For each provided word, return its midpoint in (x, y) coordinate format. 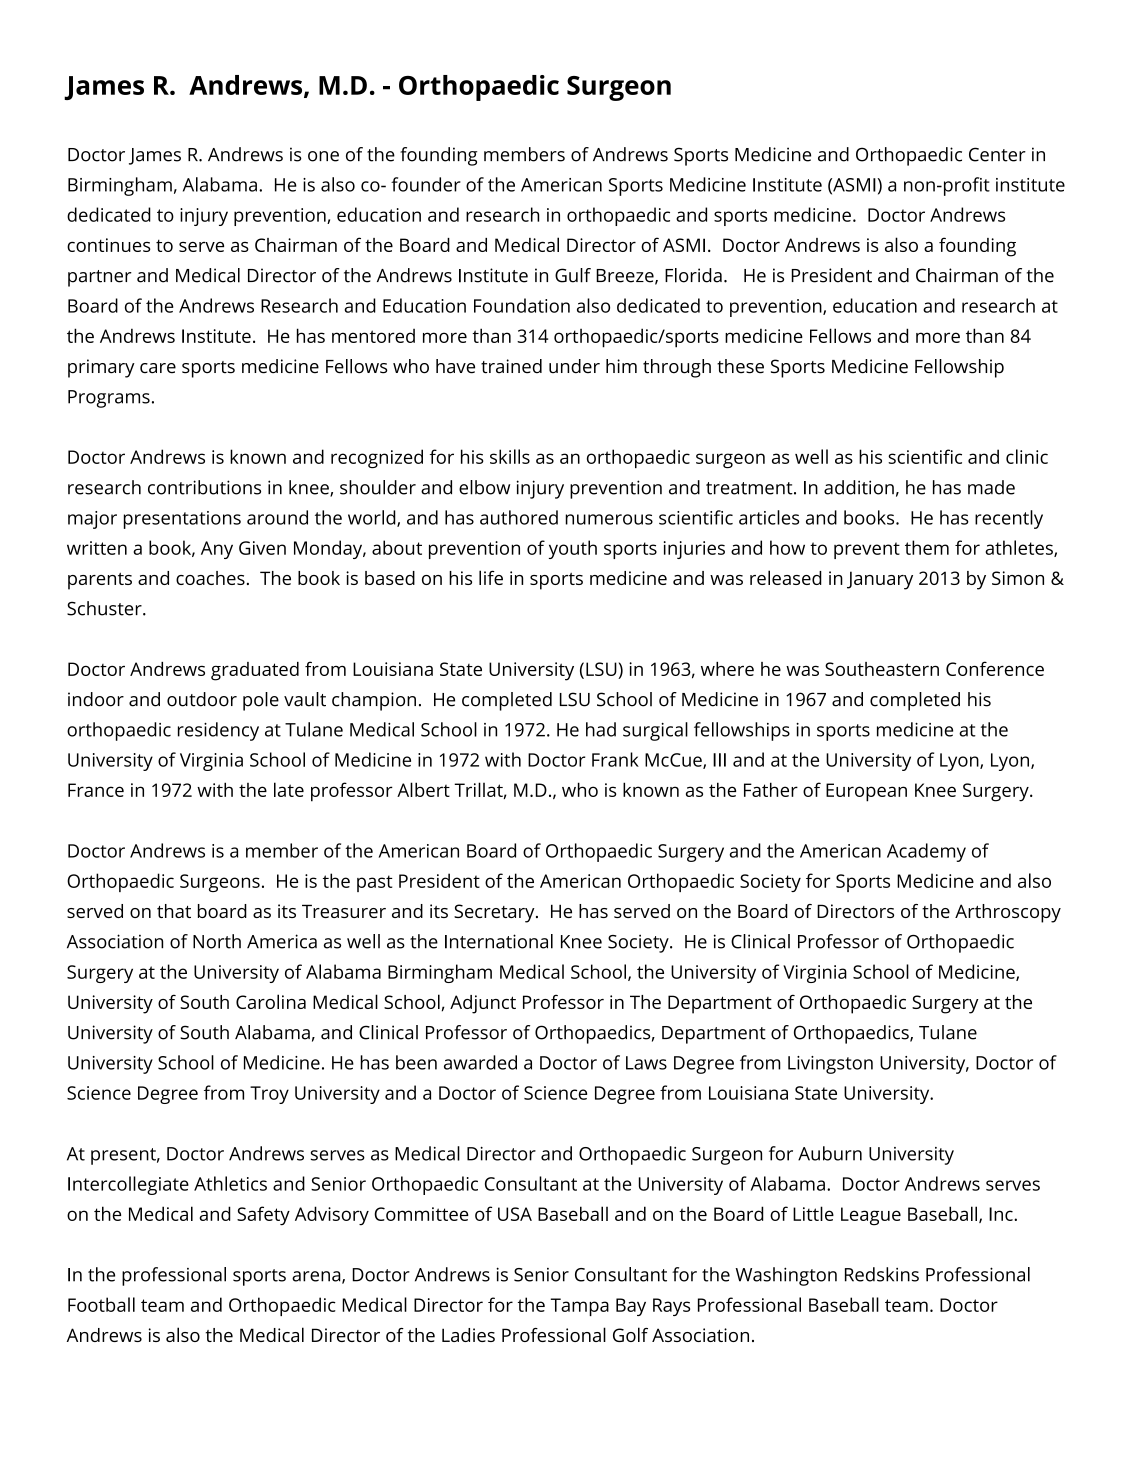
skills (510, 456)
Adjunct (483, 1004)
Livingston (830, 1065)
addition (859, 487)
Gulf (573, 275)
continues (109, 245)
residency (218, 731)
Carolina (271, 1001)
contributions (204, 487)
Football (101, 1304)
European (866, 792)
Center (997, 154)
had (601, 729)
